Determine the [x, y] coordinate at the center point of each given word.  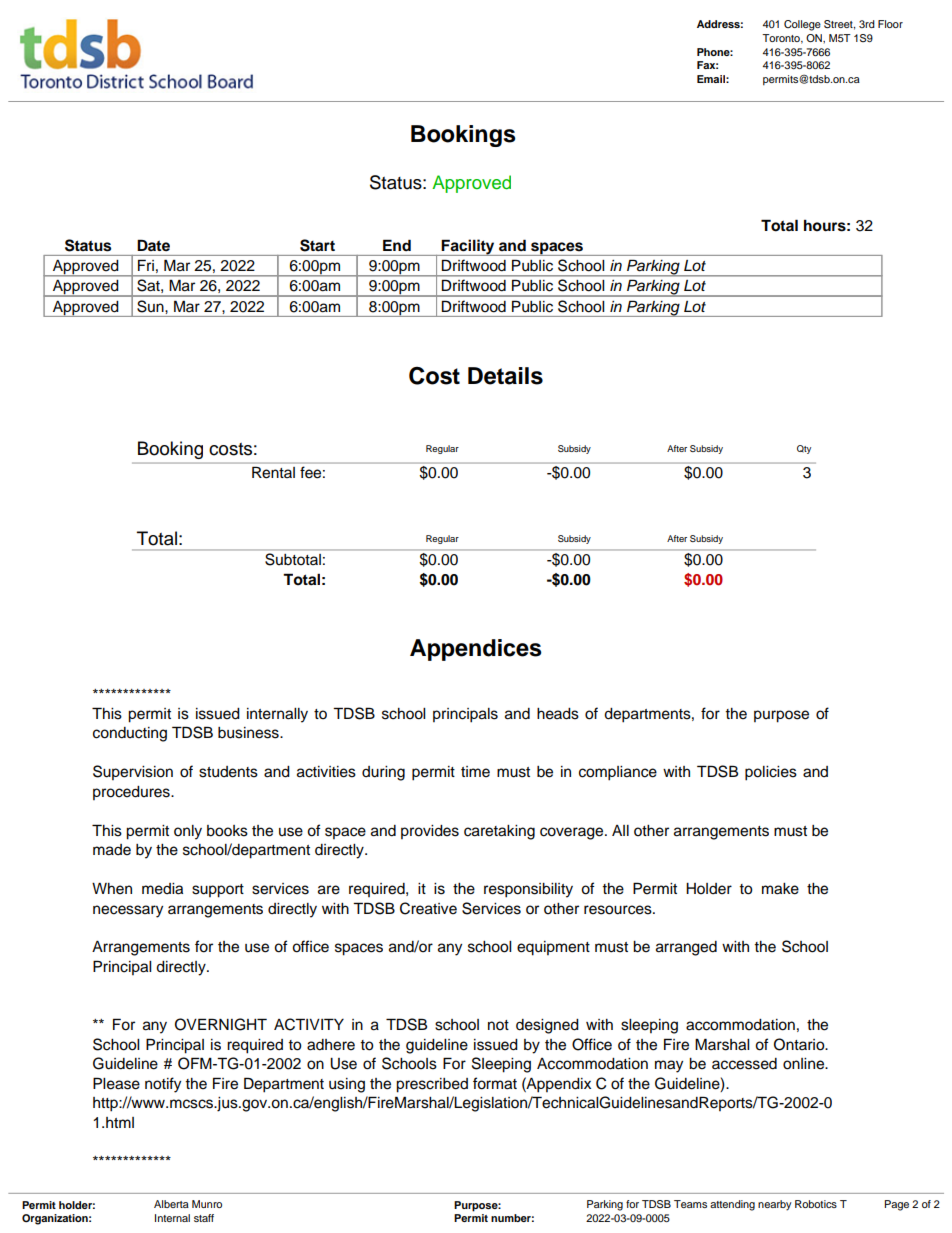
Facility [468, 247]
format [495, 1083]
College [802, 25]
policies [771, 773]
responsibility [528, 890]
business [249, 733]
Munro [207, 1204]
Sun [151, 306]
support [218, 891]
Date [154, 245]
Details [505, 376]
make [780, 889]
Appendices [476, 650]
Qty [804, 449]
